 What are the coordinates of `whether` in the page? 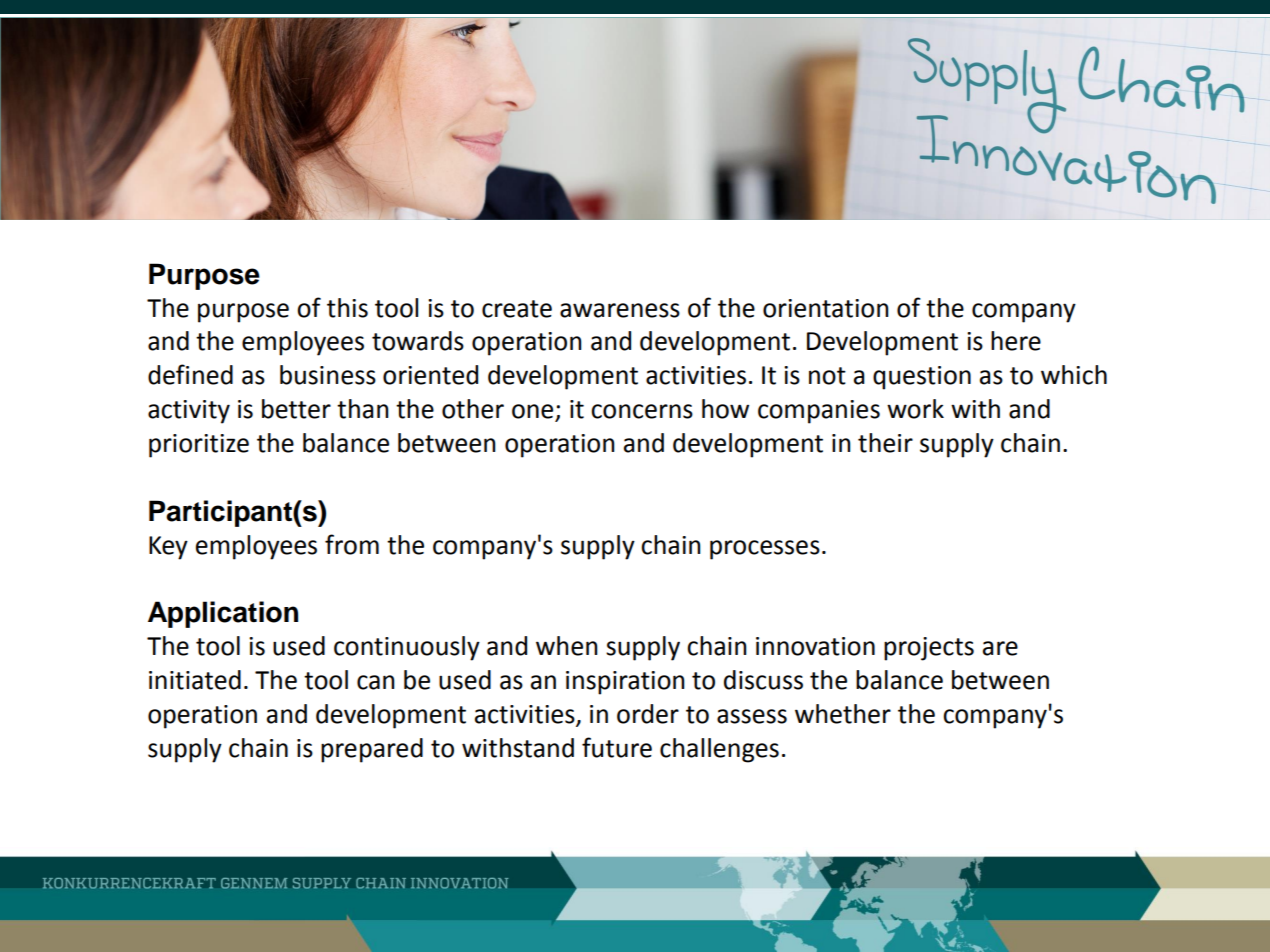 It's located at (843, 714).
